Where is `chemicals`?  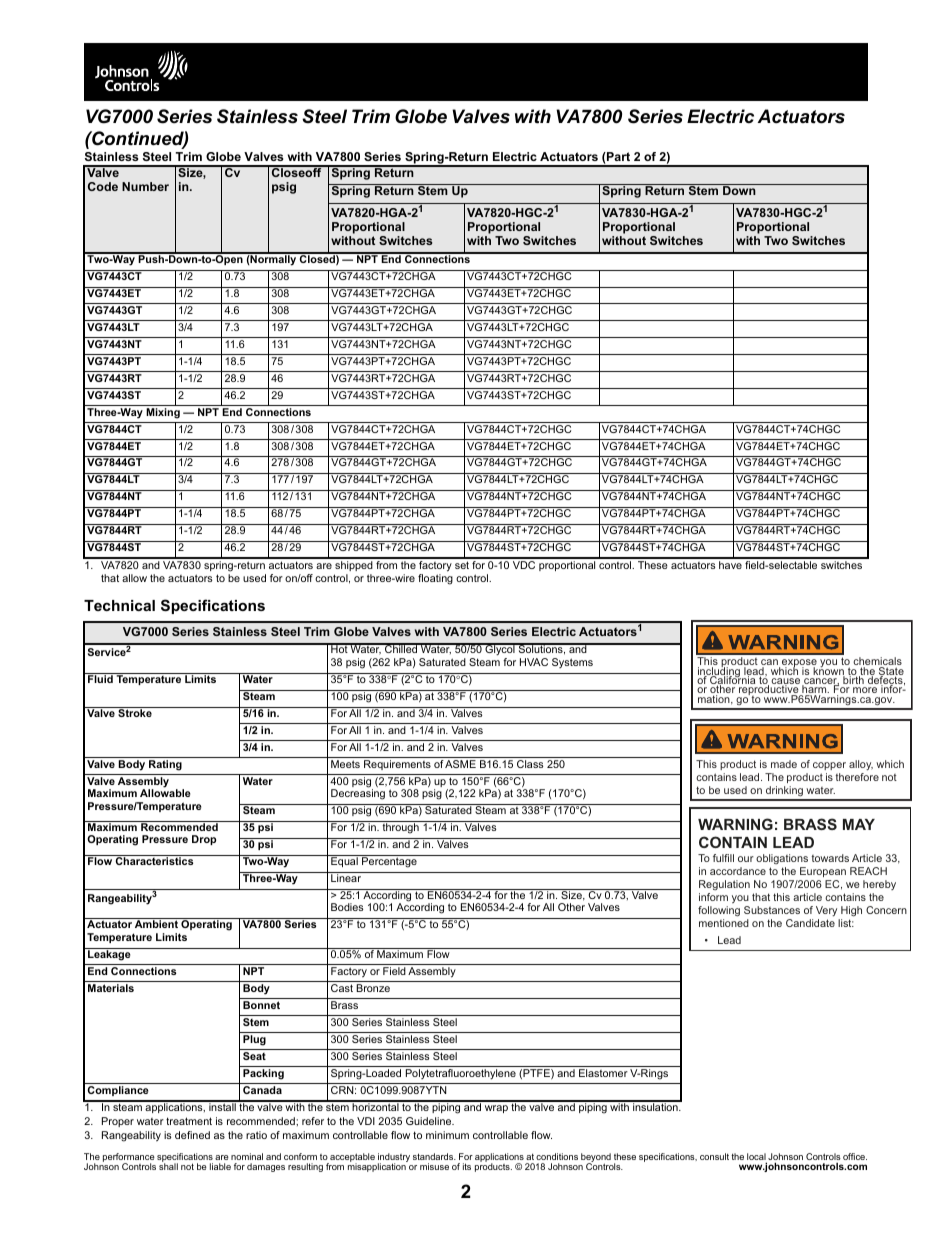 chemicals is located at coordinates (877, 662).
